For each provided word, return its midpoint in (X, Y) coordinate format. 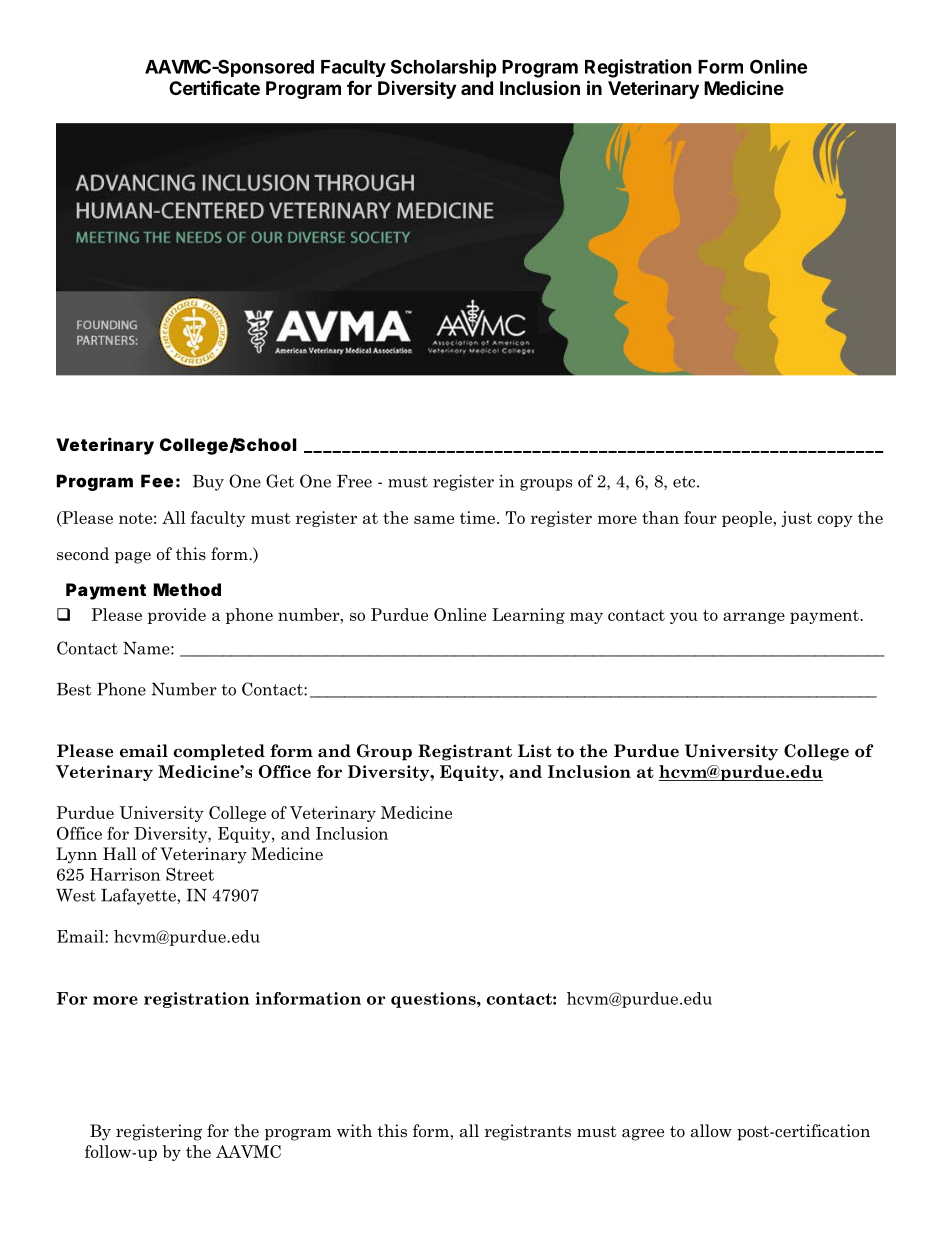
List (535, 751)
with (354, 1130)
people (748, 519)
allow (711, 1131)
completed (219, 752)
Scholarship (444, 68)
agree (643, 1135)
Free (354, 481)
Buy (208, 483)
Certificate (214, 87)
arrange (754, 618)
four (700, 517)
